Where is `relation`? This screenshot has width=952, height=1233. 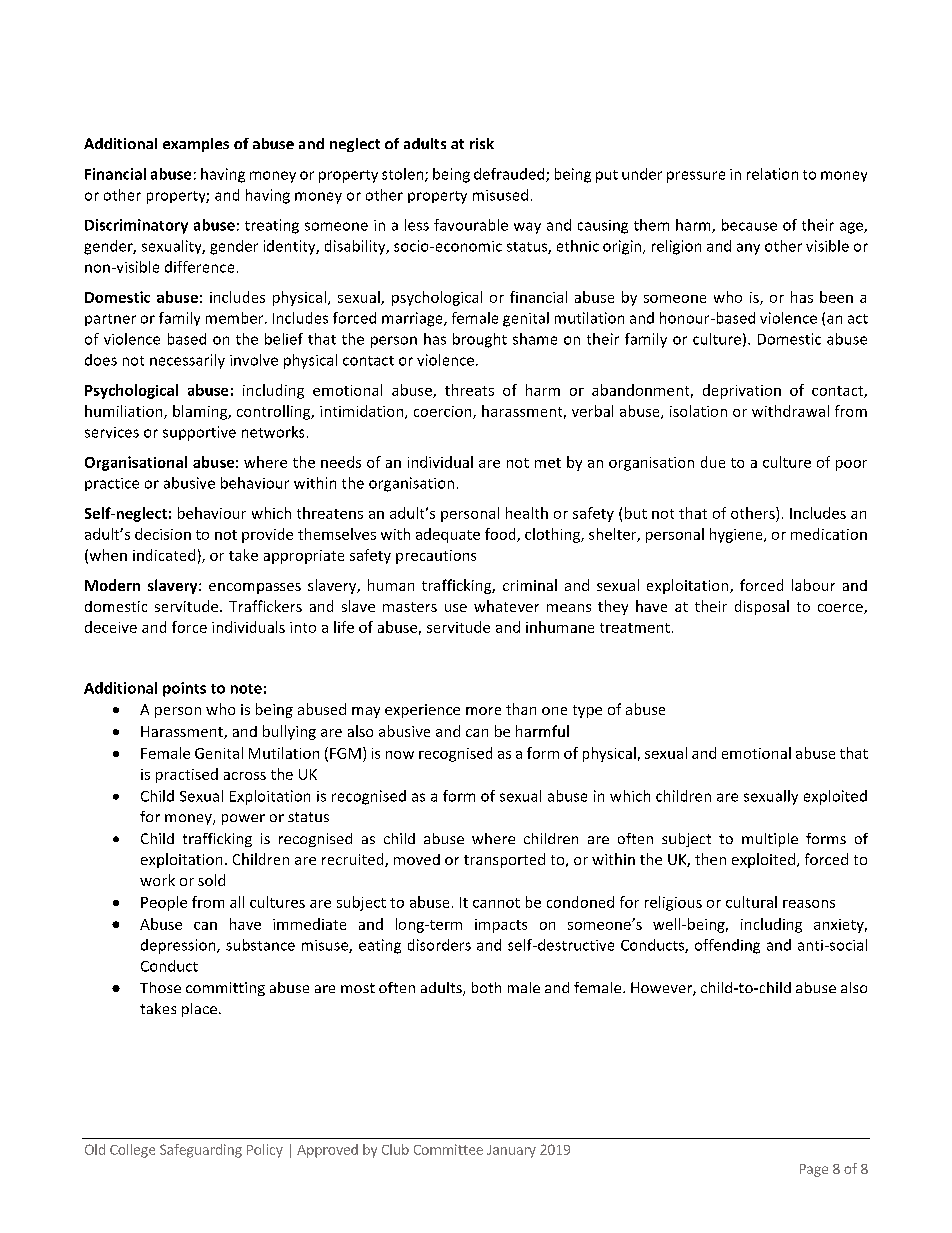
relation is located at coordinates (772, 174).
